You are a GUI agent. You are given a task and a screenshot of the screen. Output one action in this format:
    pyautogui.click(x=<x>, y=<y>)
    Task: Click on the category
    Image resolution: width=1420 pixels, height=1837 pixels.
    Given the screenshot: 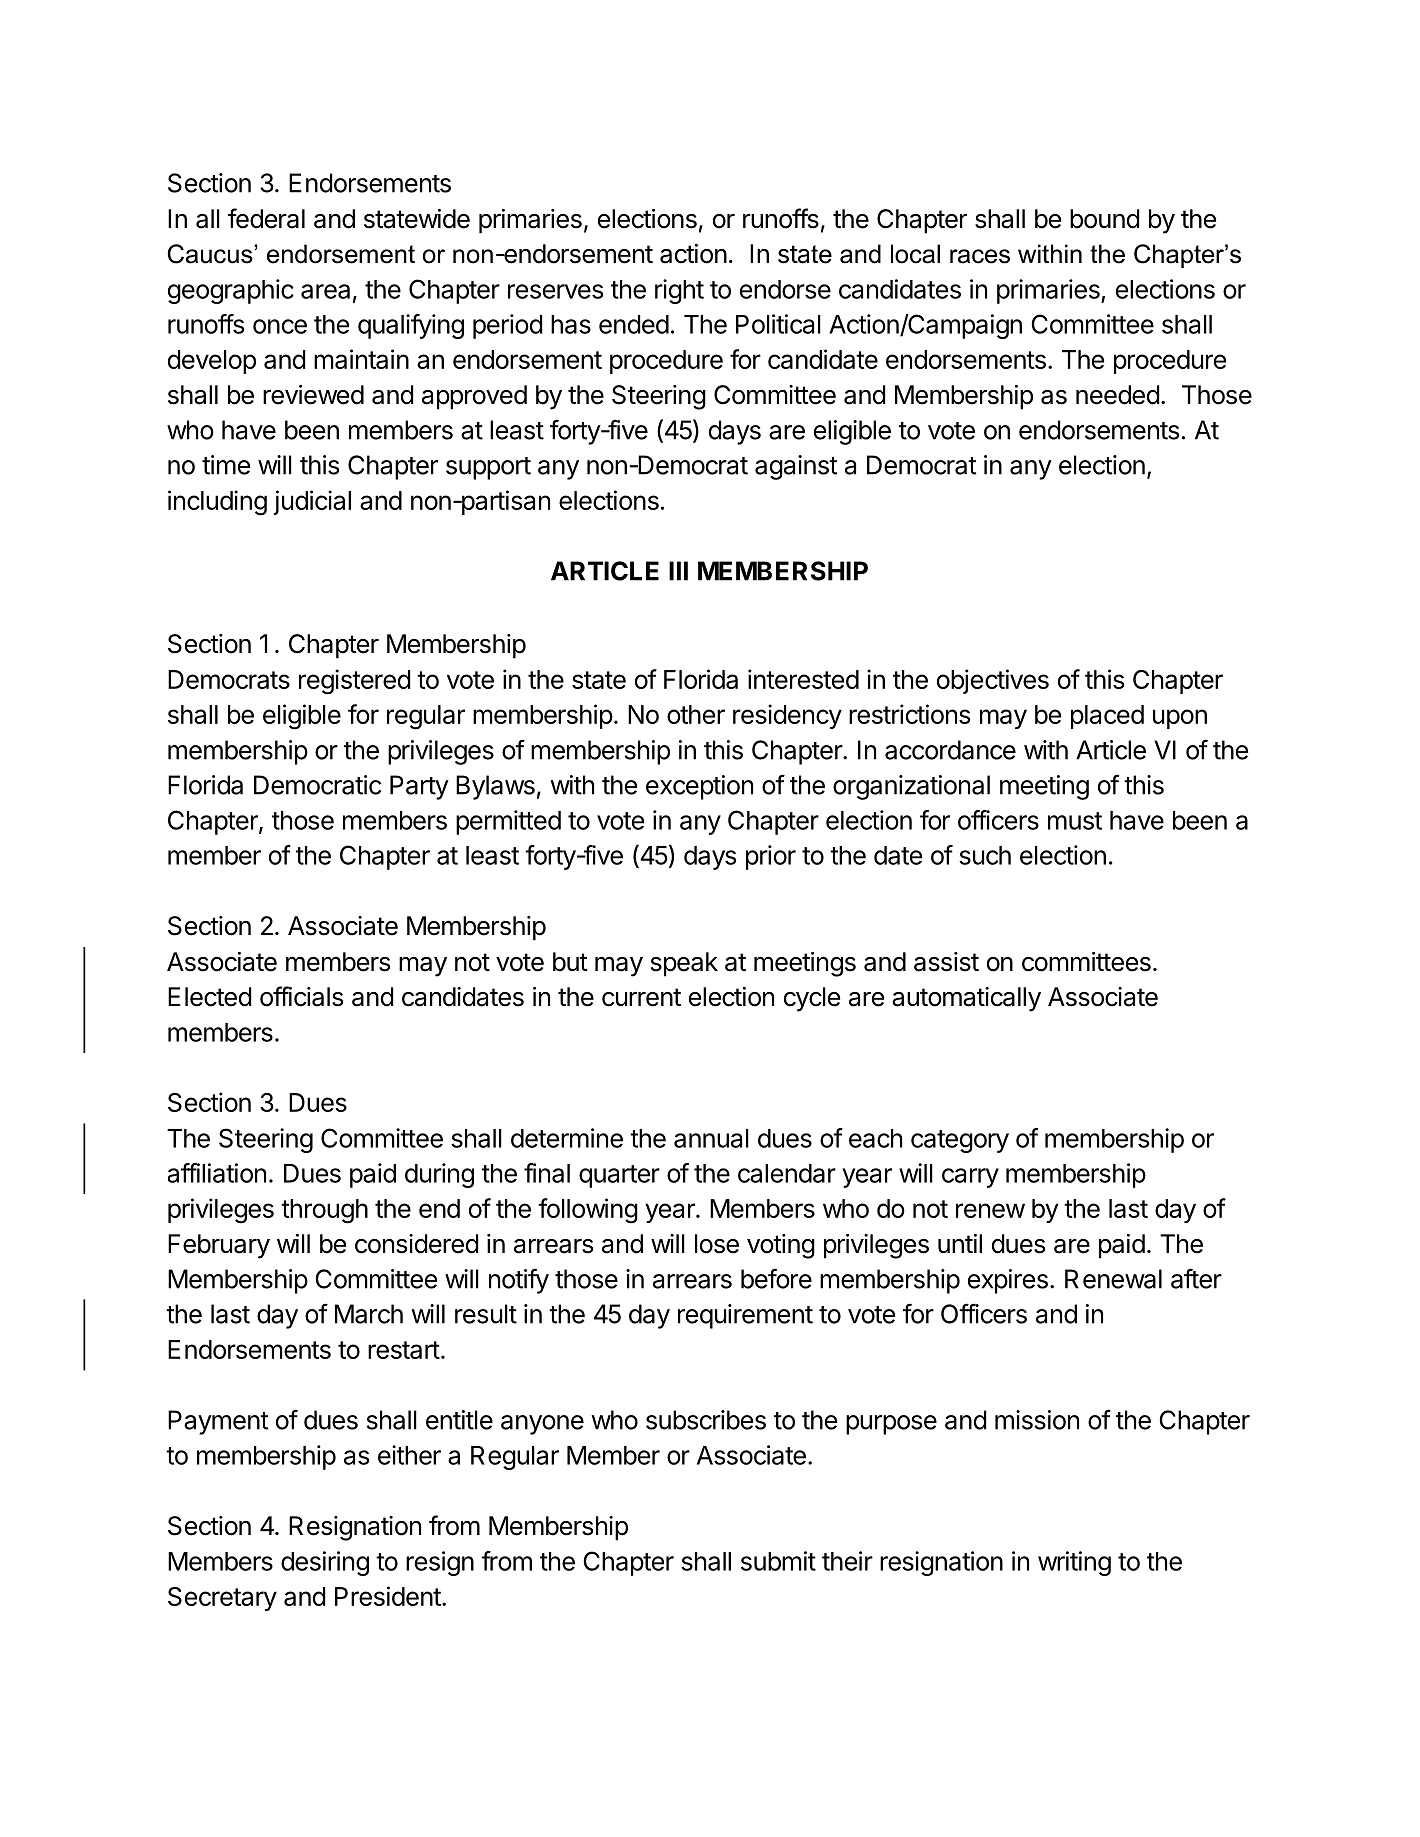 What is the action you would take?
    pyautogui.click(x=960, y=1141)
